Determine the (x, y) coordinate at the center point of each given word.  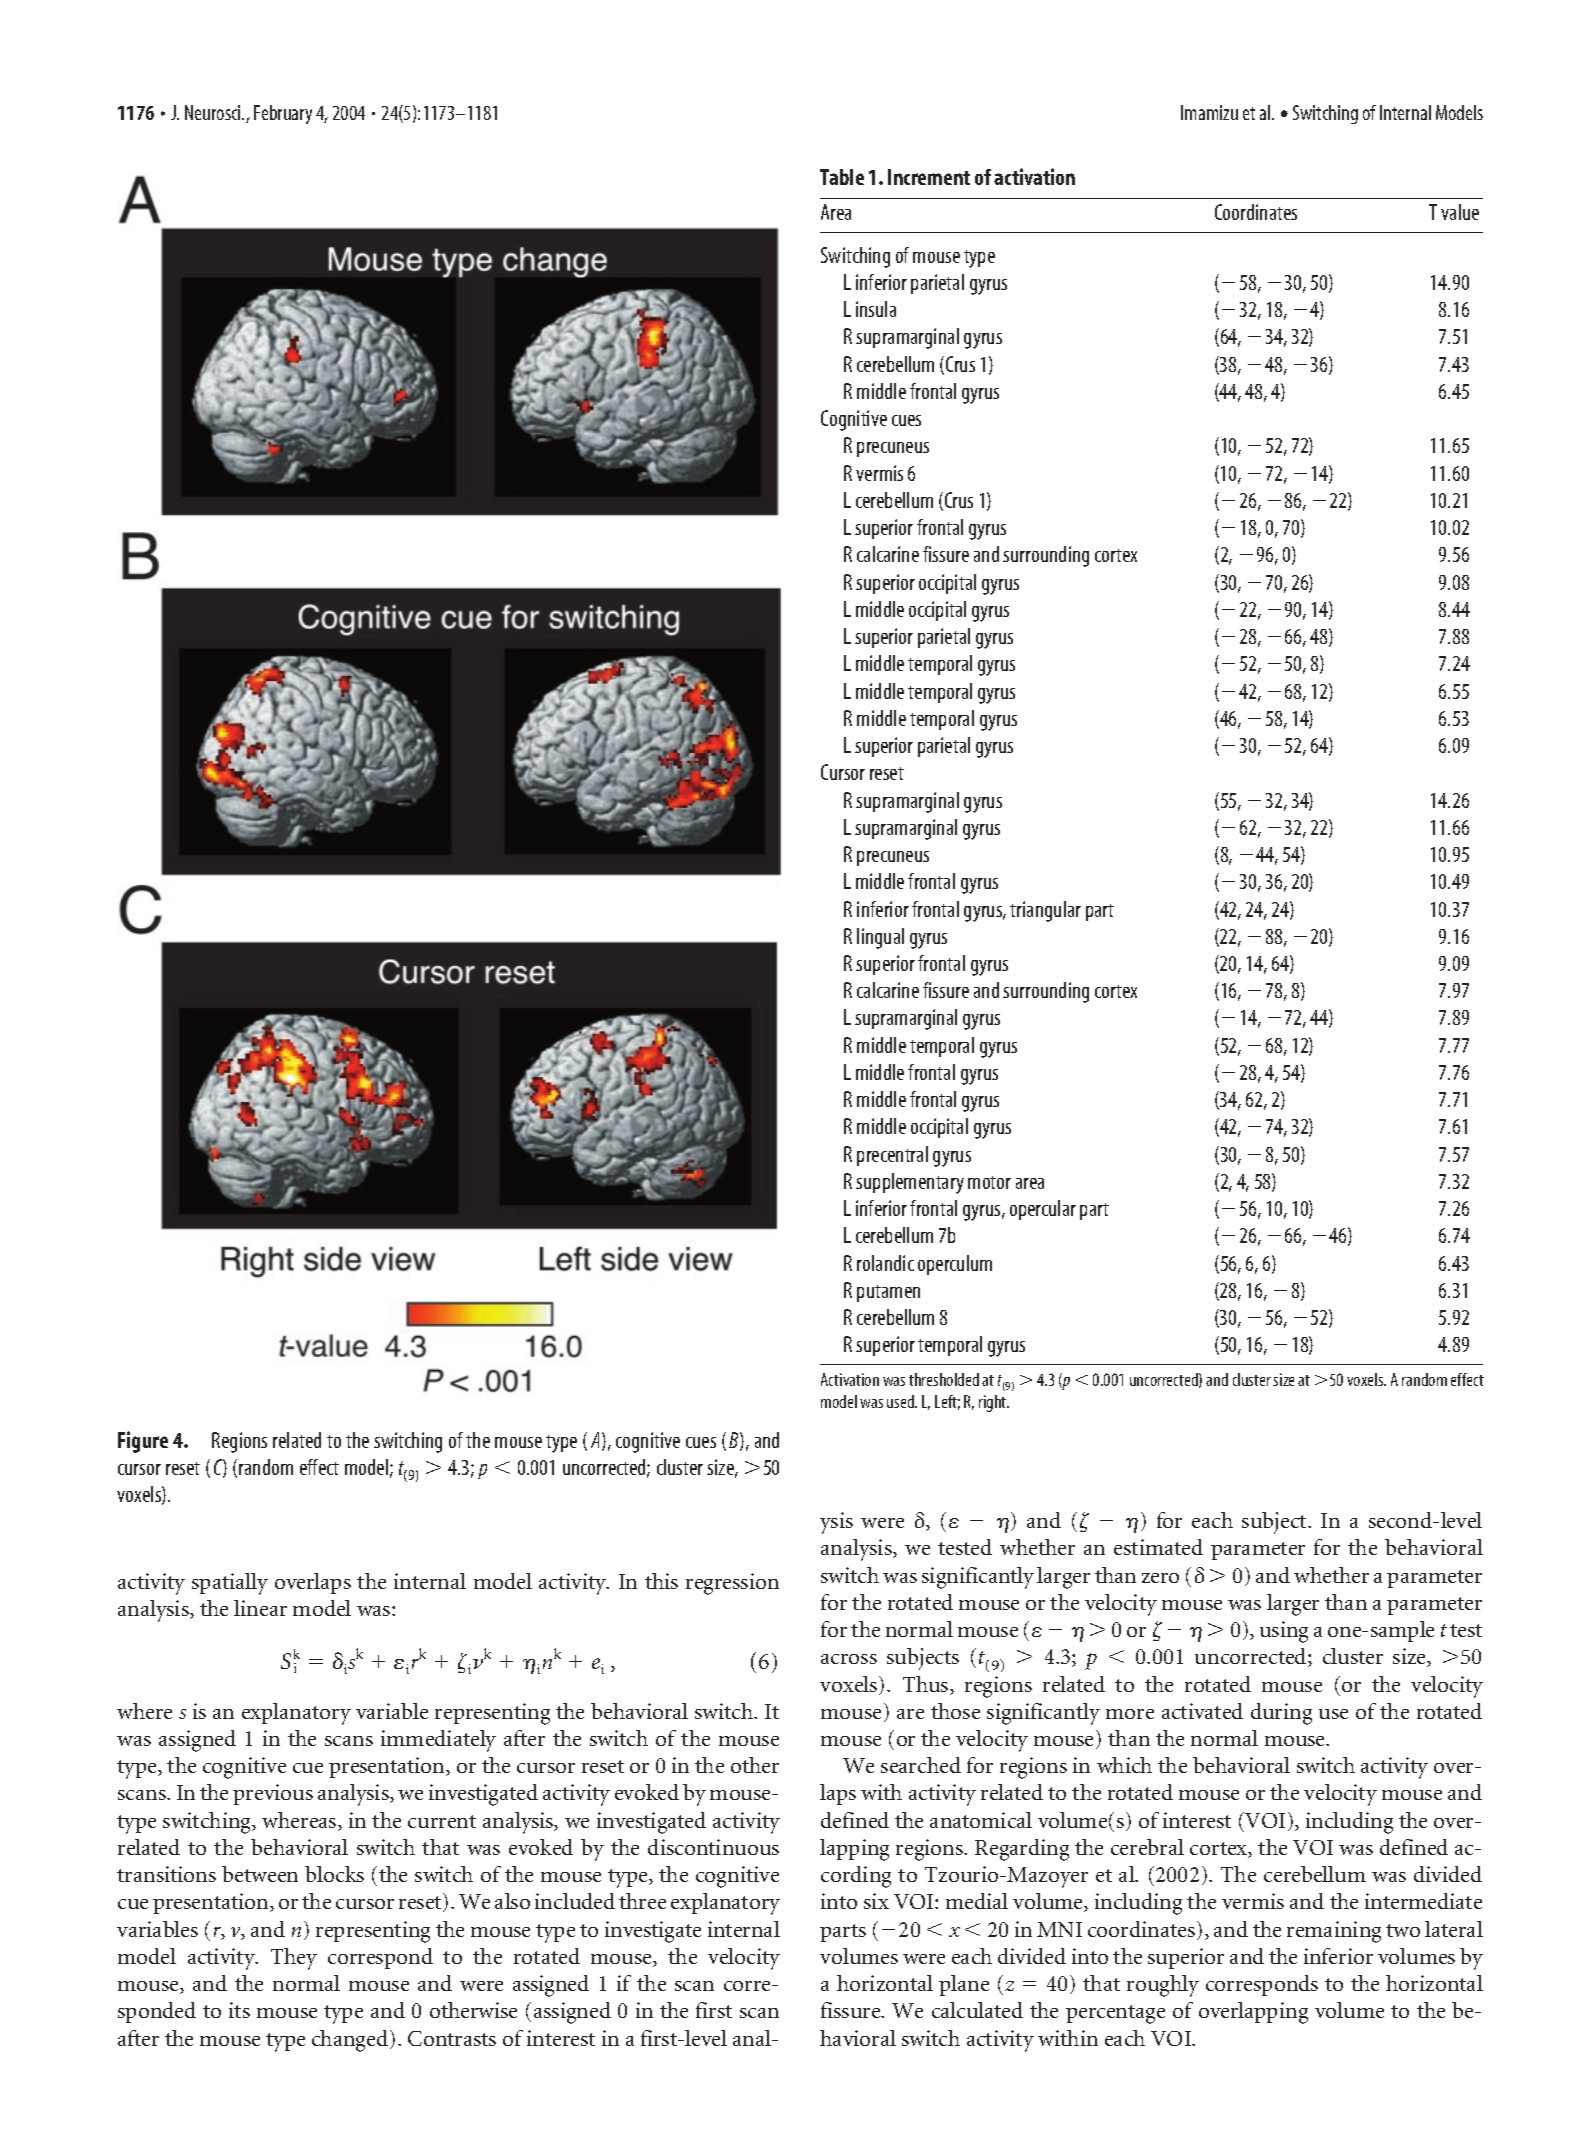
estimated (1158, 1547)
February (283, 114)
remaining (1334, 1932)
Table (842, 177)
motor (989, 1182)
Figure (143, 1442)
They (294, 1959)
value (1460, 212)
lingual (880, 938)
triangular (1045, 911)
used (901, 1401)
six (876, 1901)
